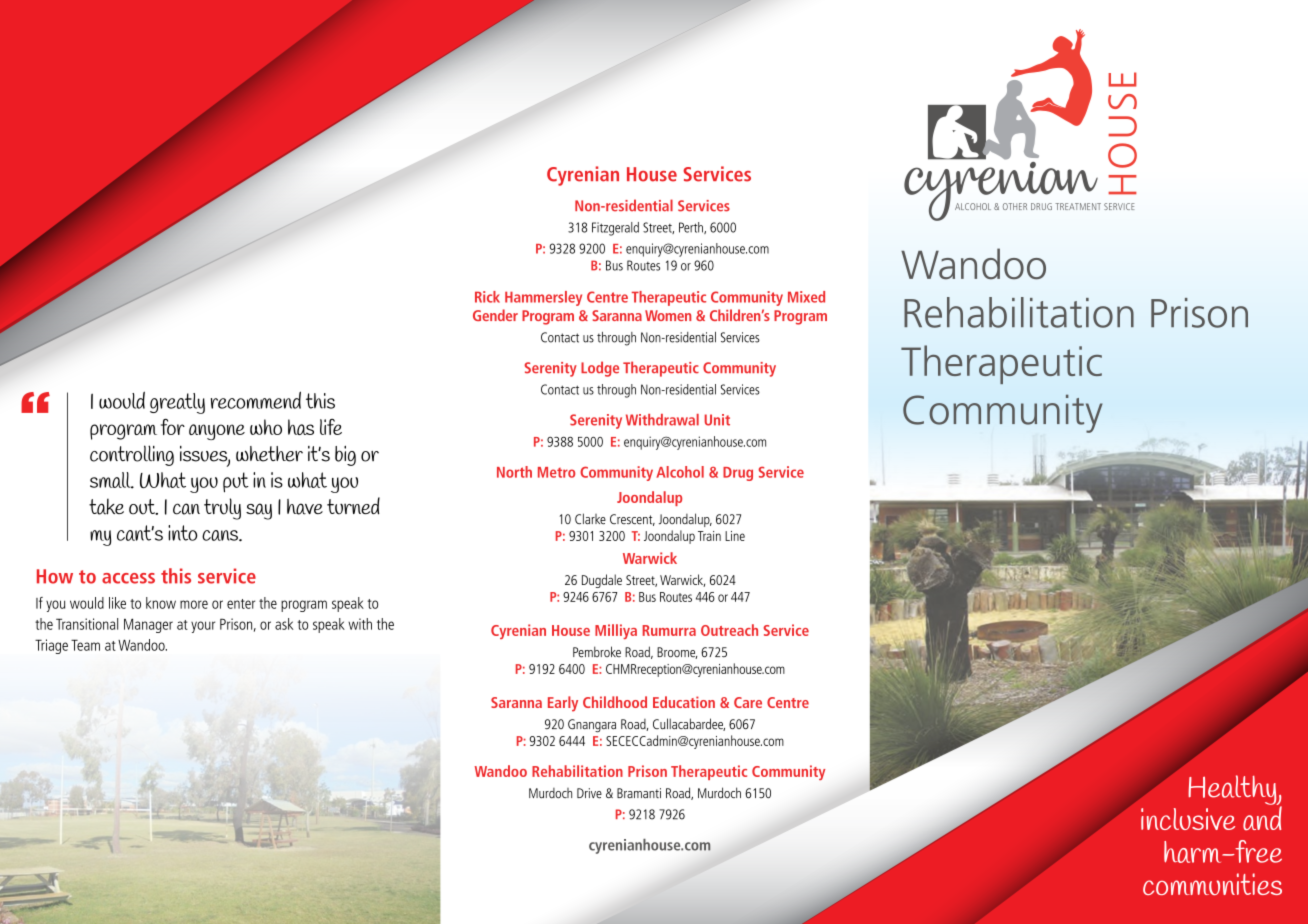 The width and height of the document is (1308, 924). Describe the element at coordinates (173, 427) in the document. I see `for` at that location.
